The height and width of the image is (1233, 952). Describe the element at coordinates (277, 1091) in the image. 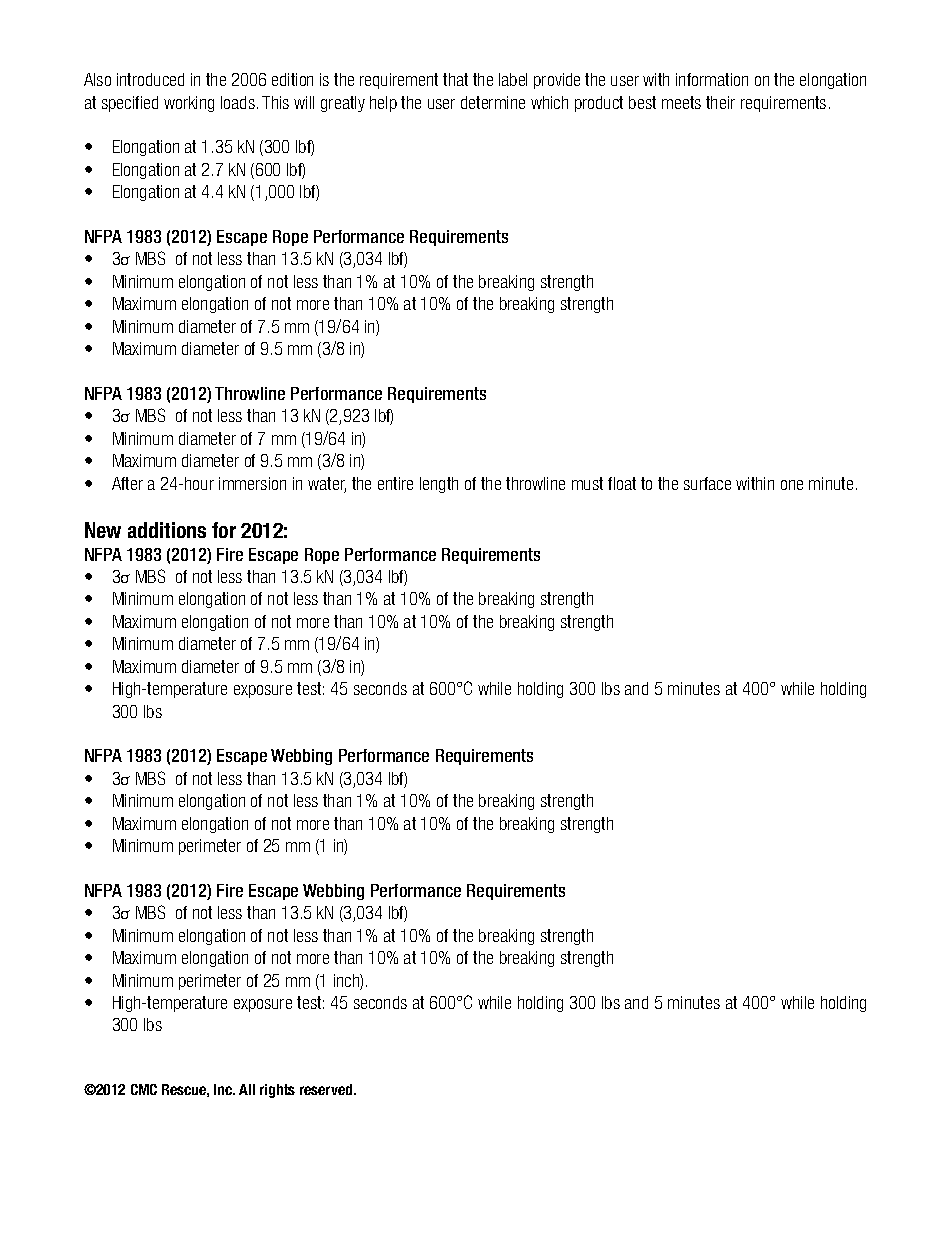

I see `rights` at that location.
